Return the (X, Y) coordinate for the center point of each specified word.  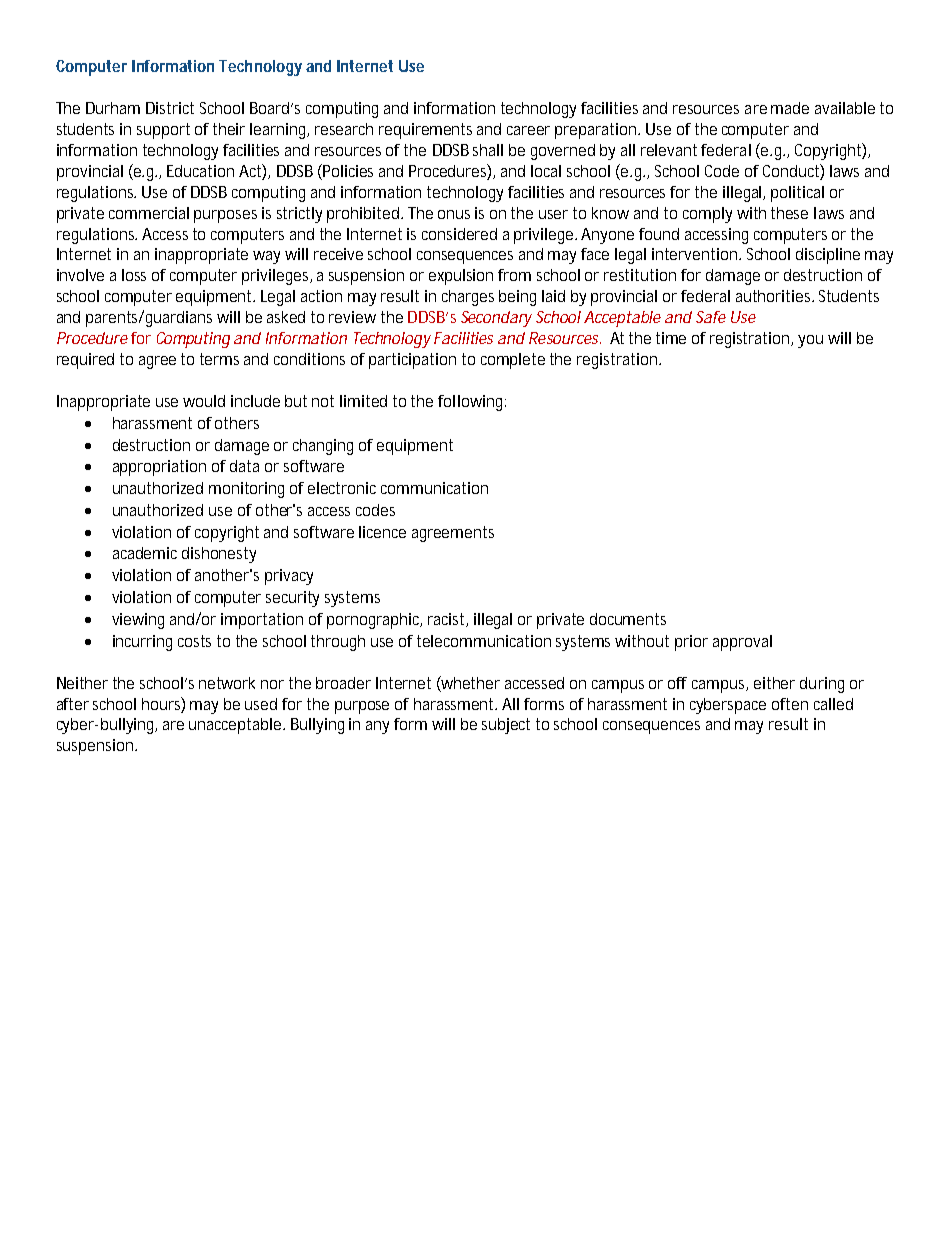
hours (163, 704)
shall (488, 150)
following (472, 403)
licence (382, 532)
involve (80, 275)
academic (145, 553)
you (810, 341)
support (163, 131)
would (204, 401)
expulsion (461, 277)
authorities (775, 296)
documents (628, 619)
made (790, 108)
